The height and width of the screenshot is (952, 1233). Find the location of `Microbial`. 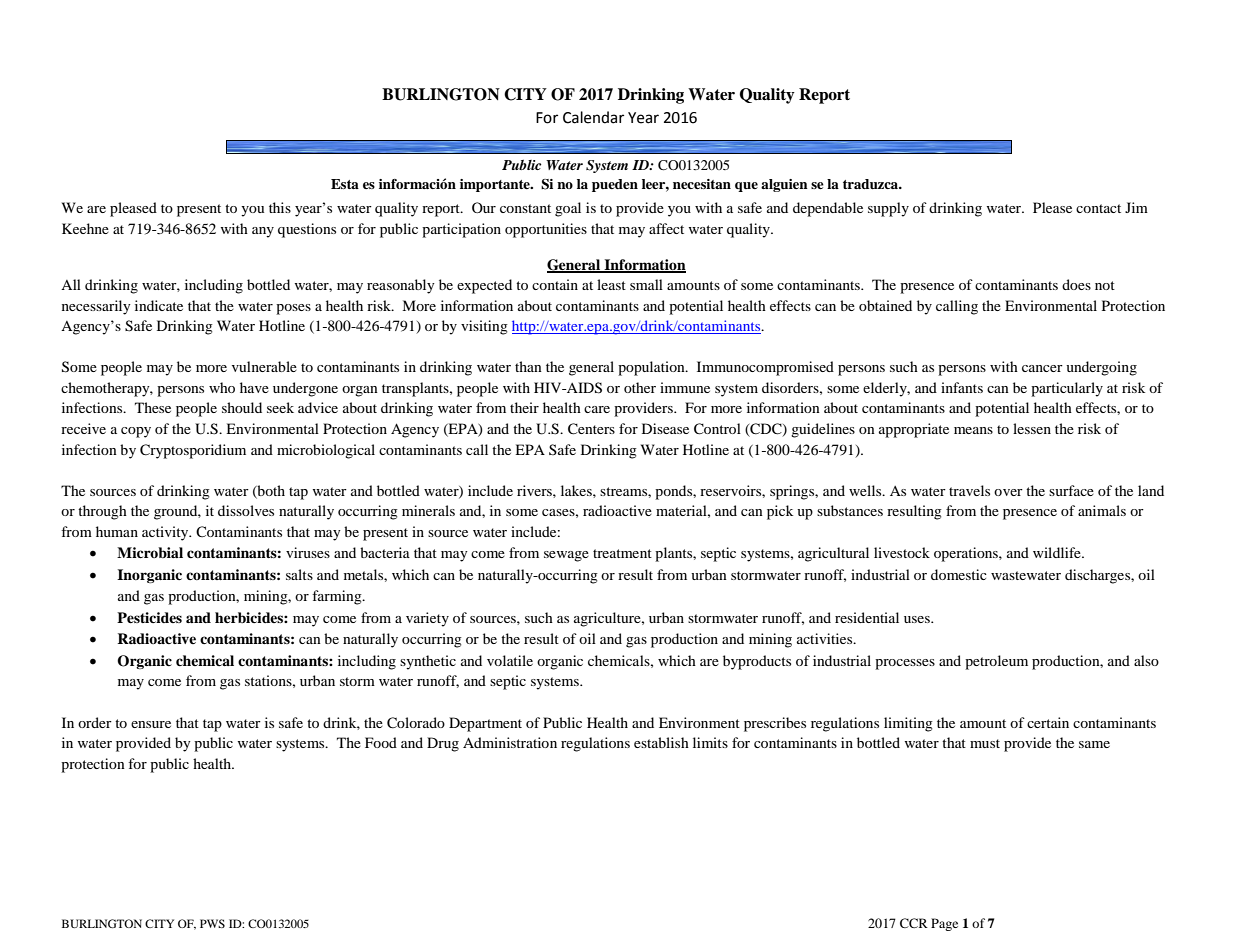

Microbial is located at coordinates (150, 552).
